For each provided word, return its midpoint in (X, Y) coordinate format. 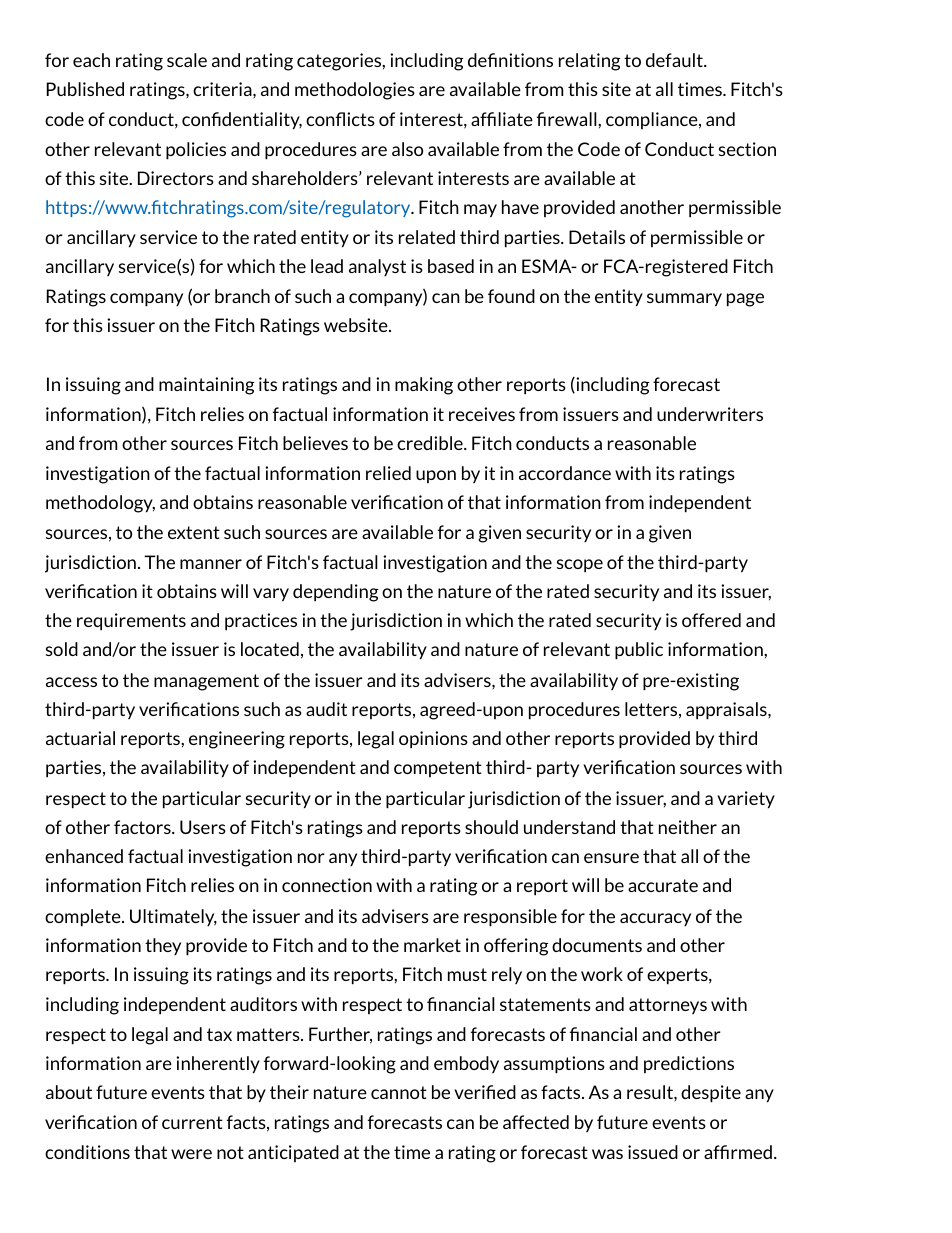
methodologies (355, 91)
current (192, 1122)
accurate (663, 885)
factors (143, 827)
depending (335, 593)
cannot (399, 1092)
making (424, 386)
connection (327, 885)
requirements (131, 622)
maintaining (206, 386)
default (675, 60)
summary (684, 300)
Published (85, 89)
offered (711, 620)
